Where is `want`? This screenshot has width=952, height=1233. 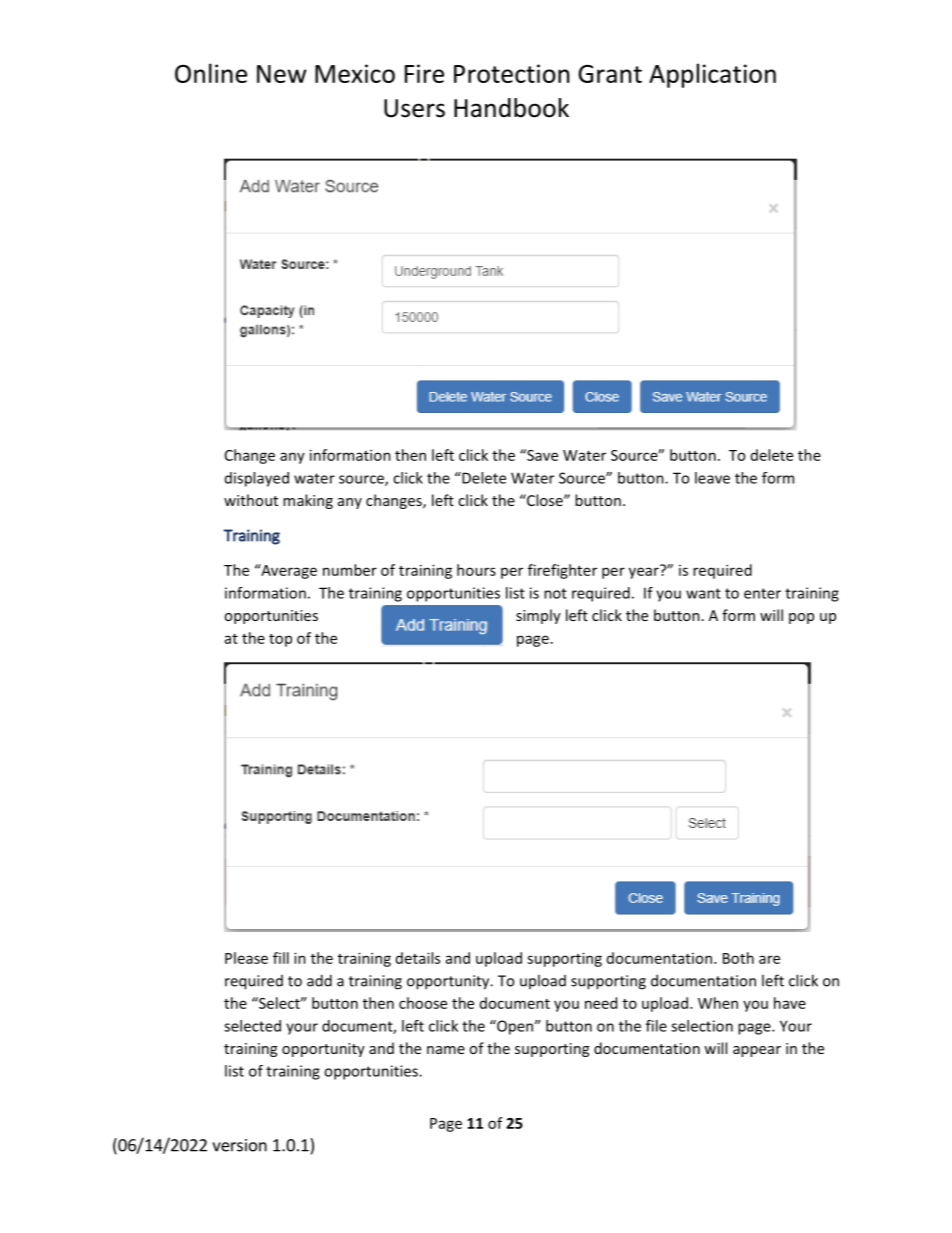 want is located at coordinates (703, 593).
